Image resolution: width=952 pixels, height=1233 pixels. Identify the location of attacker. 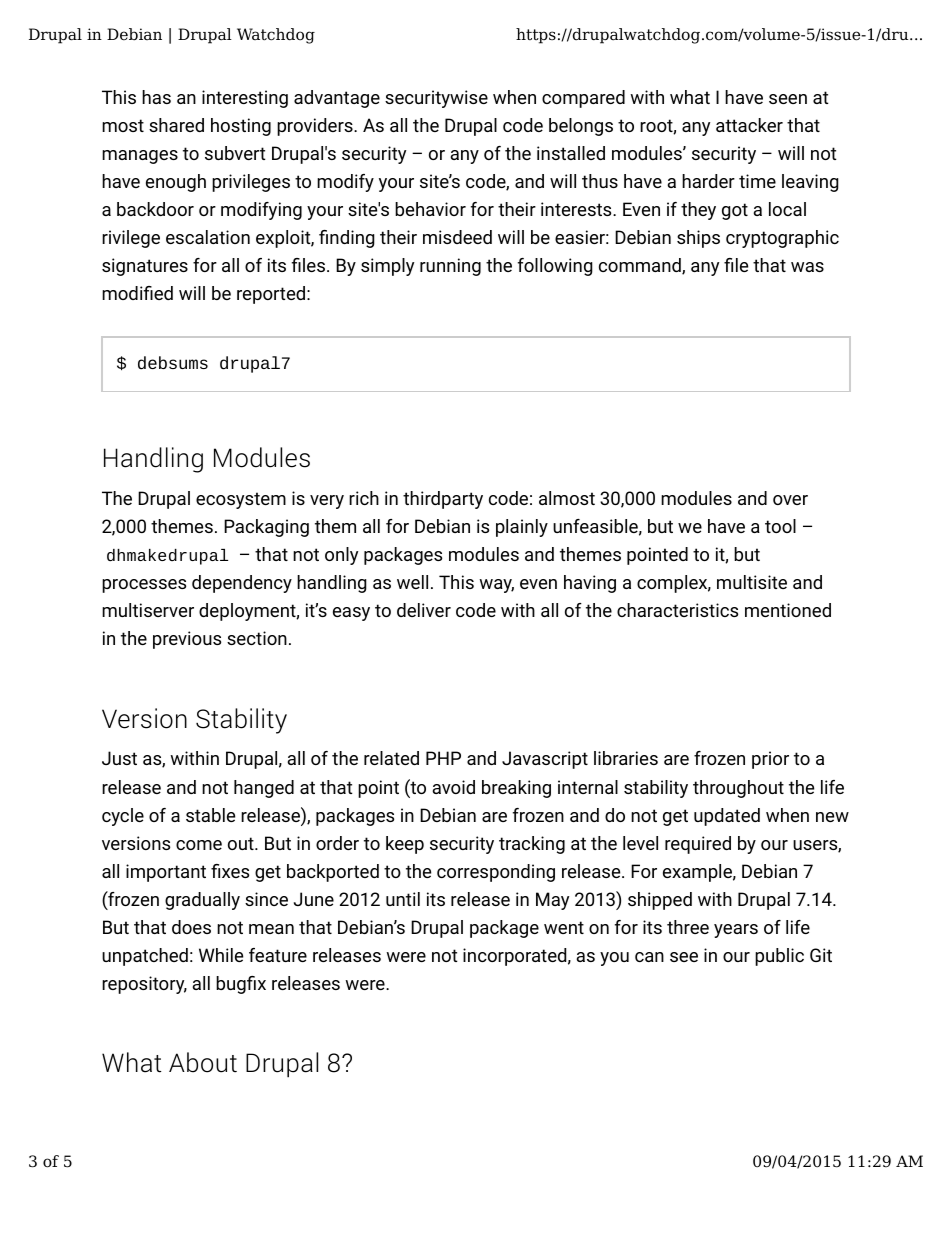
(749, 125).
